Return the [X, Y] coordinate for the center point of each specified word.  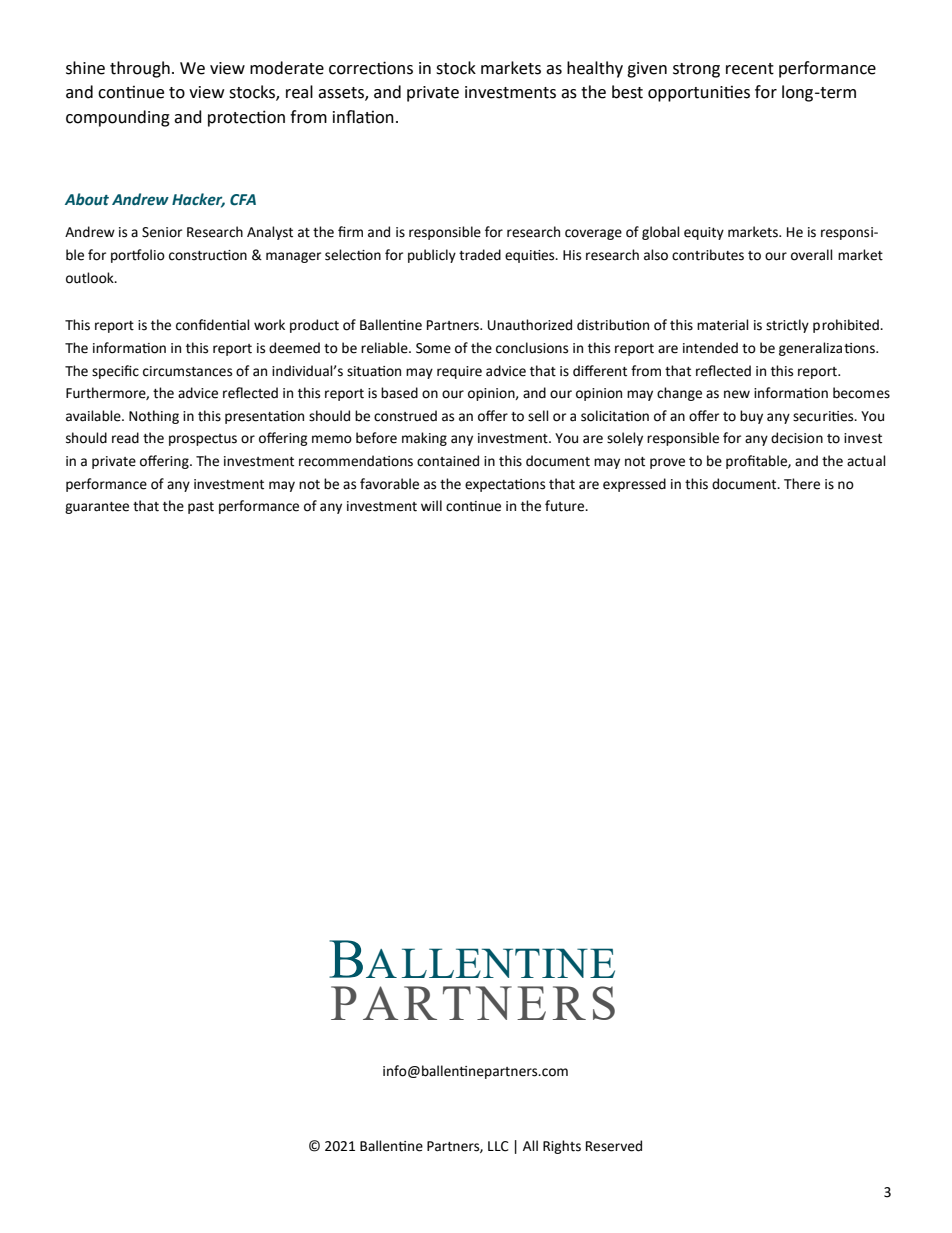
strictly [787, 326]
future [566, 506]
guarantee [97, 508]
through [140, 69]
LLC [498, 1146]
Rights [562, 1147]
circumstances [187, 371]
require [459, 372]
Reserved [614, 1146]
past [201, 508]
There [802, 484]
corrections [371, 68]
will [431, 505]
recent [750, 69]
